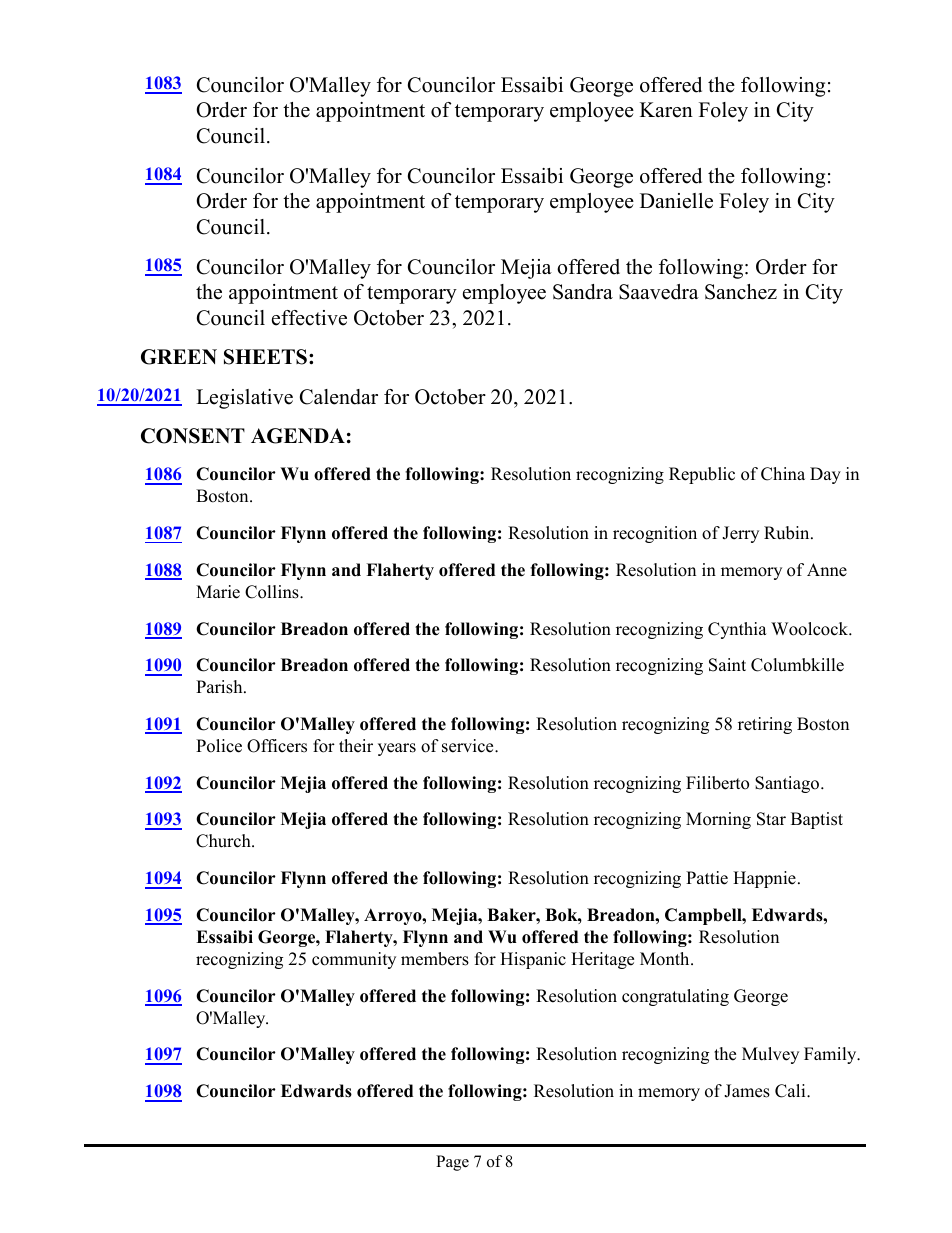 This page has width=952, height=1233. Describe the element at coordinates (676, 201) in the page. I see `Danielle` at that location.
